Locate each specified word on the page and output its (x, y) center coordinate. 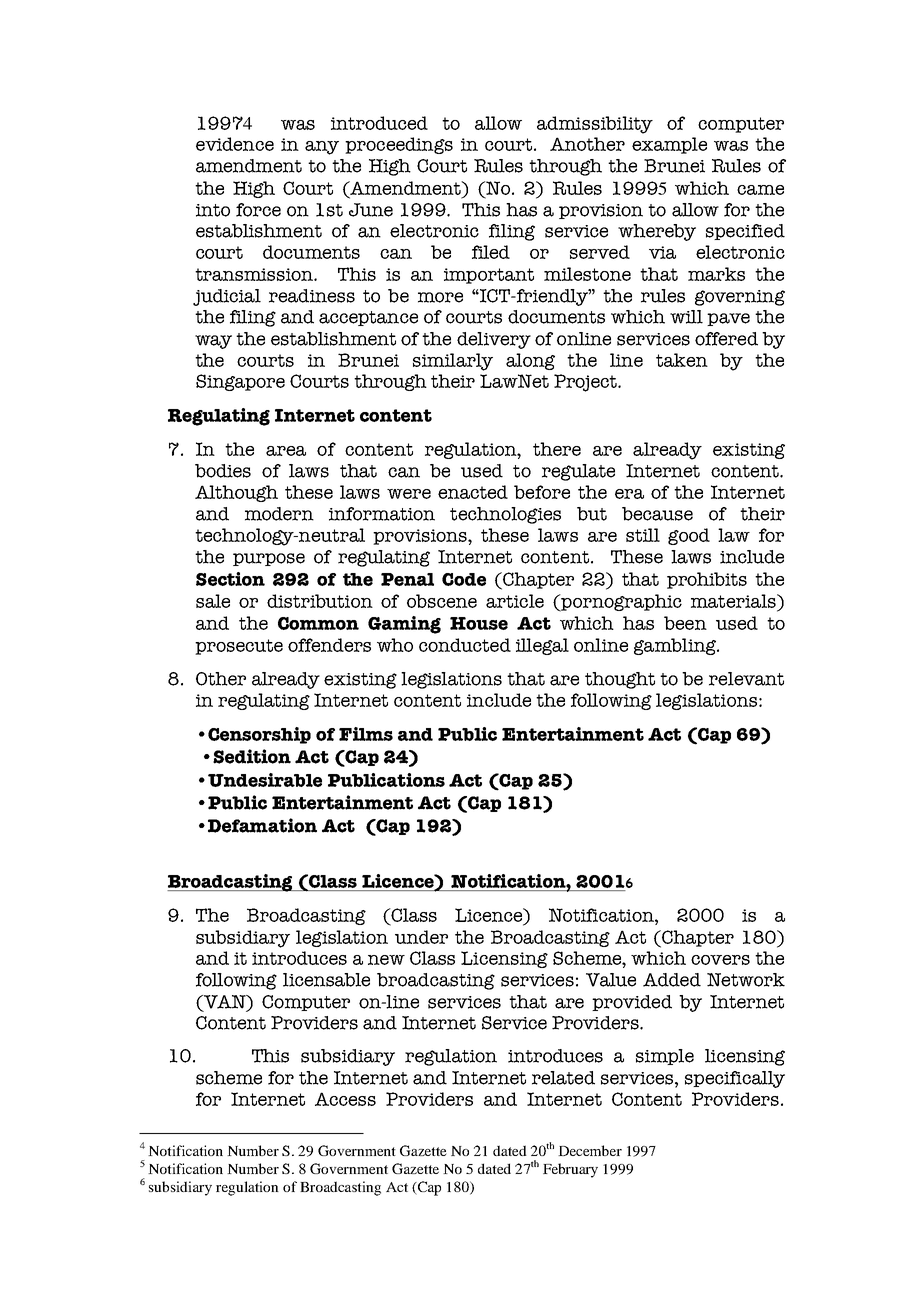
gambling (676, 646)
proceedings (399, 145)
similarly (453, 362)
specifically (735, 1079)
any (322, 148)
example (669, 145)
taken (682, 360)
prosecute (239, 647)
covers (720, 960)
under (421, 937)
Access (345, 1099)
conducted (465, 645)
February (570, 1170)
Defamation (262, 825)
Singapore (240, 382)
